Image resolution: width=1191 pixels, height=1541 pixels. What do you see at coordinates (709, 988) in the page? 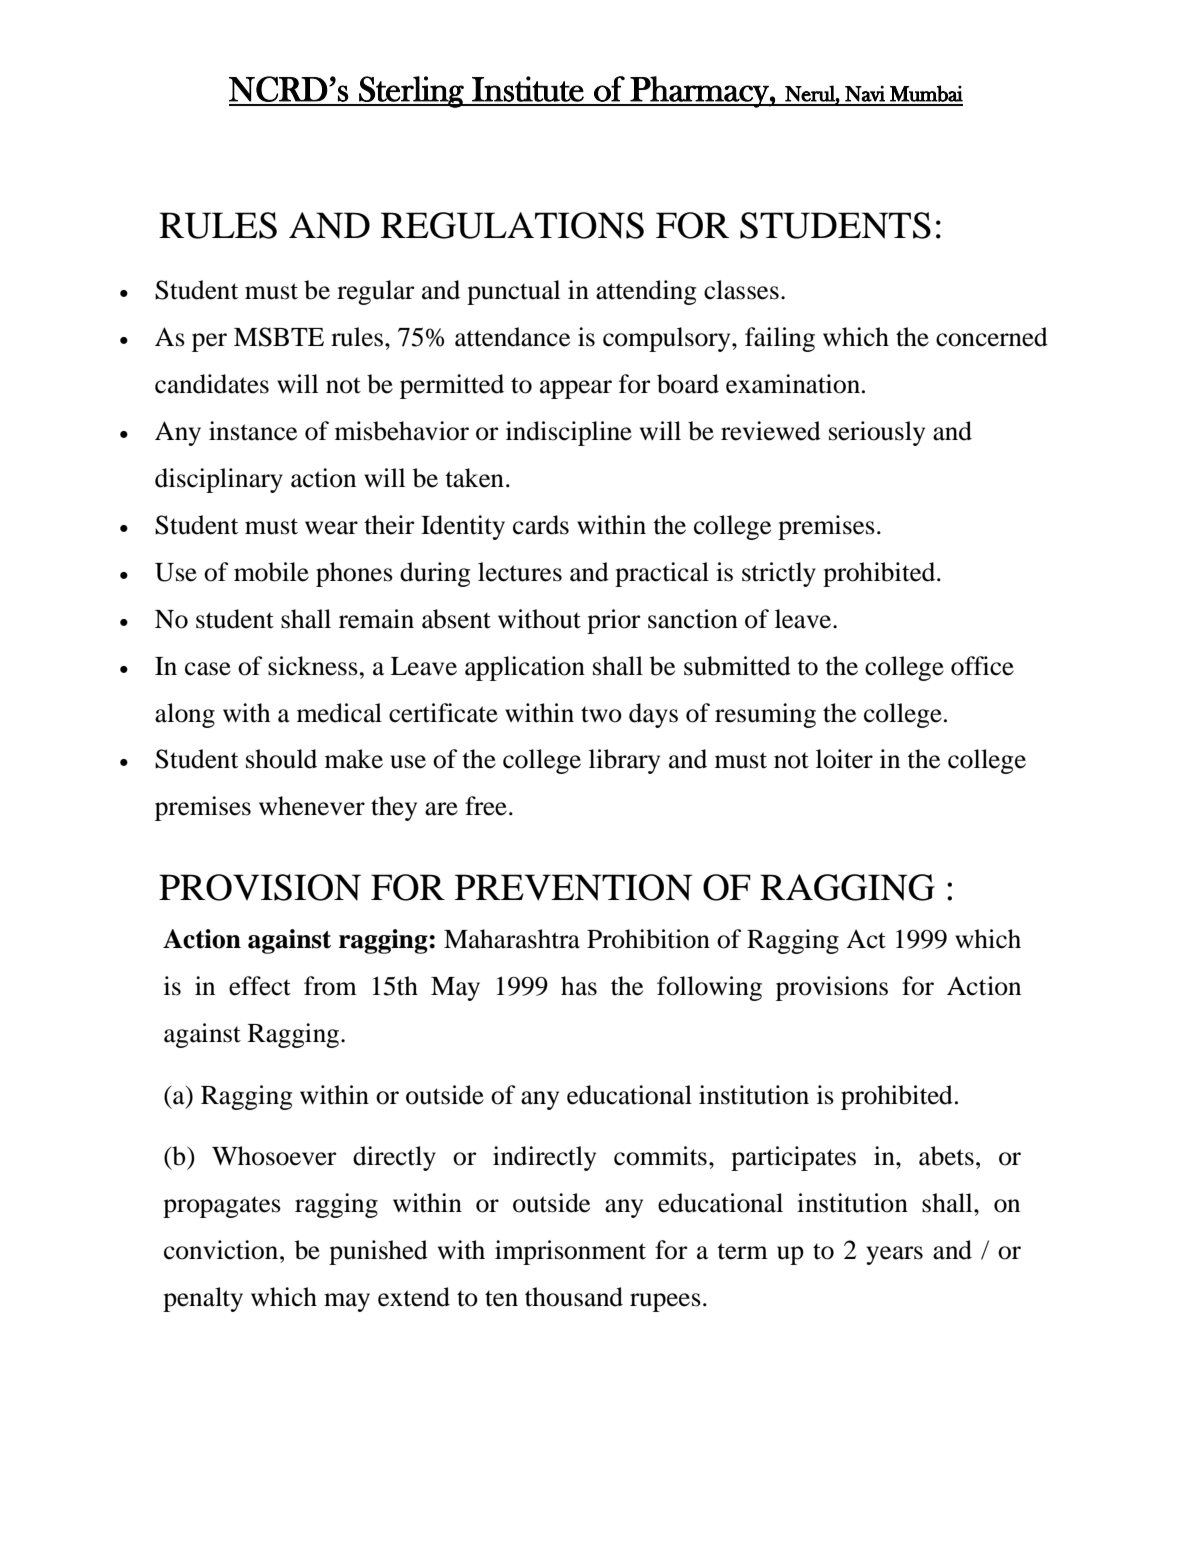
I see `following` at bounding box center [709, 988].
